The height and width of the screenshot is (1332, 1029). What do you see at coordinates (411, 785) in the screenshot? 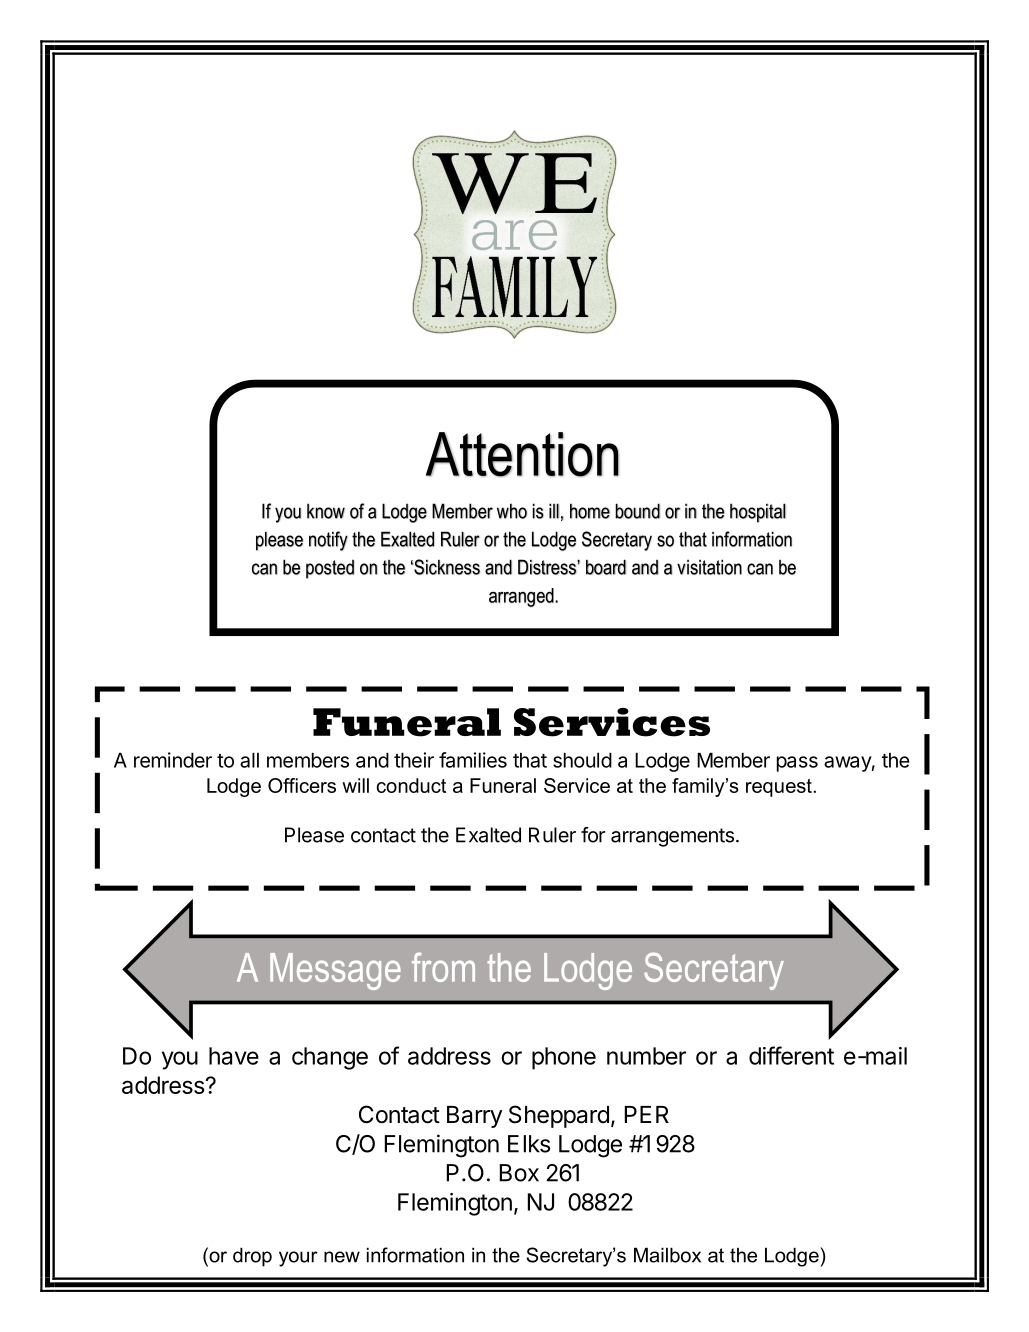
I see `conduct` at bounding box center [411, 785].
